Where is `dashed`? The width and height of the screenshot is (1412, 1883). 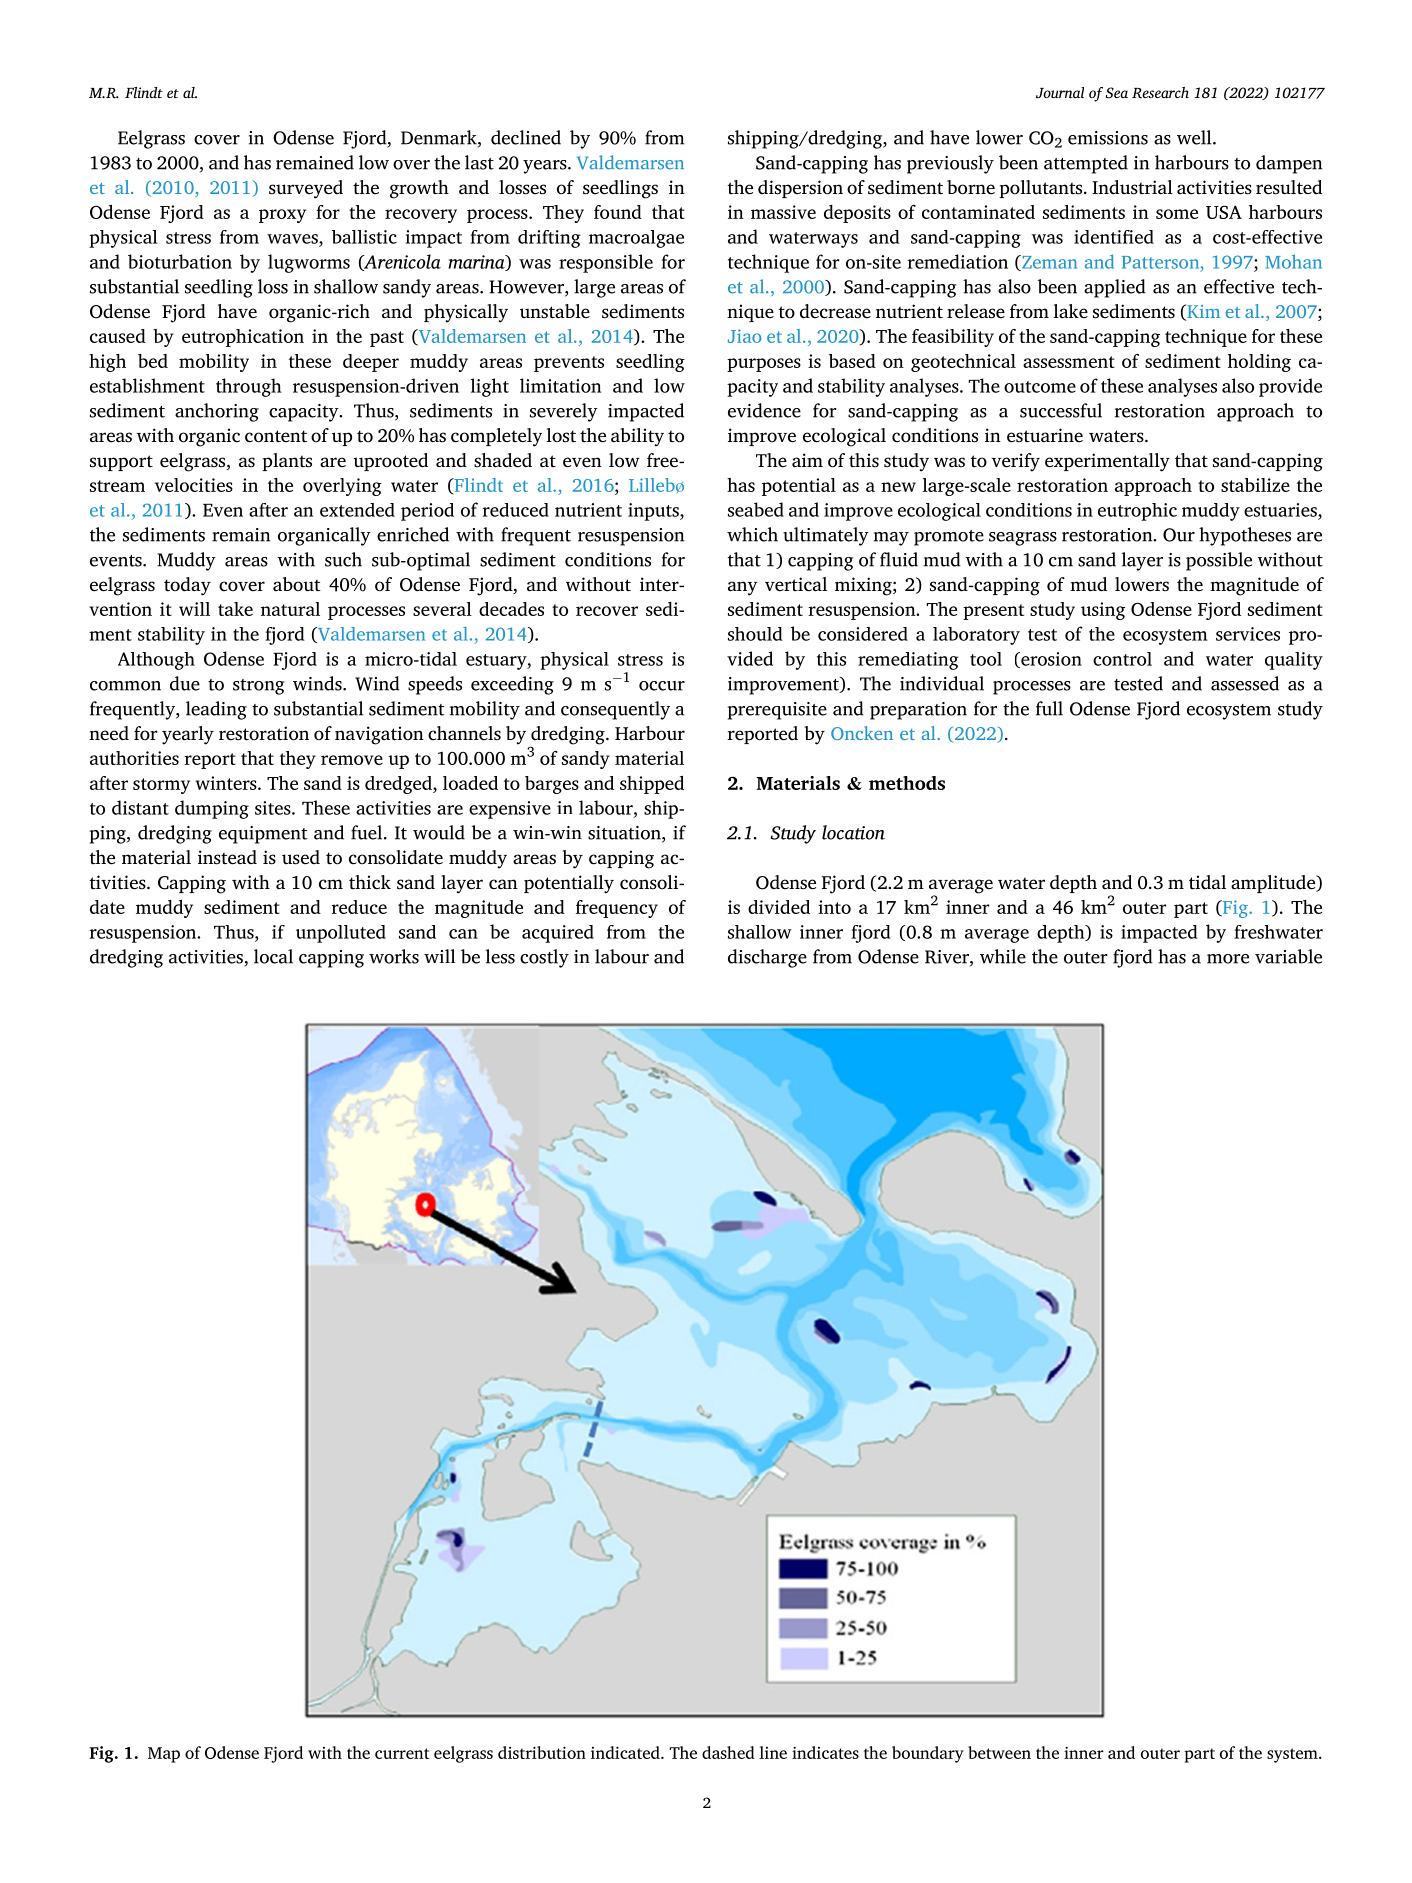 dashed is located at coordinates (728, 1752).
